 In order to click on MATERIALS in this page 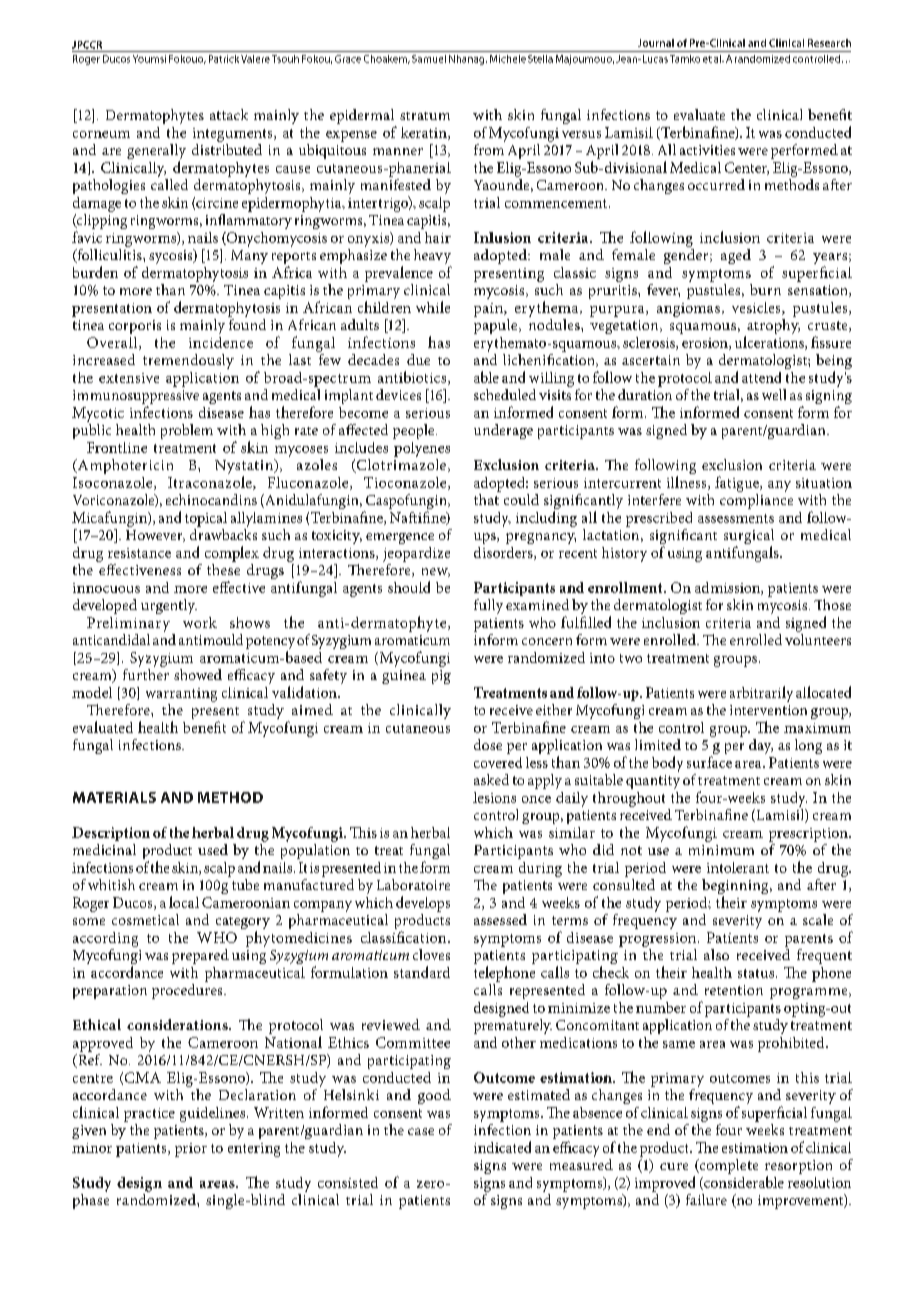, I will do `click(114, 797)`.
